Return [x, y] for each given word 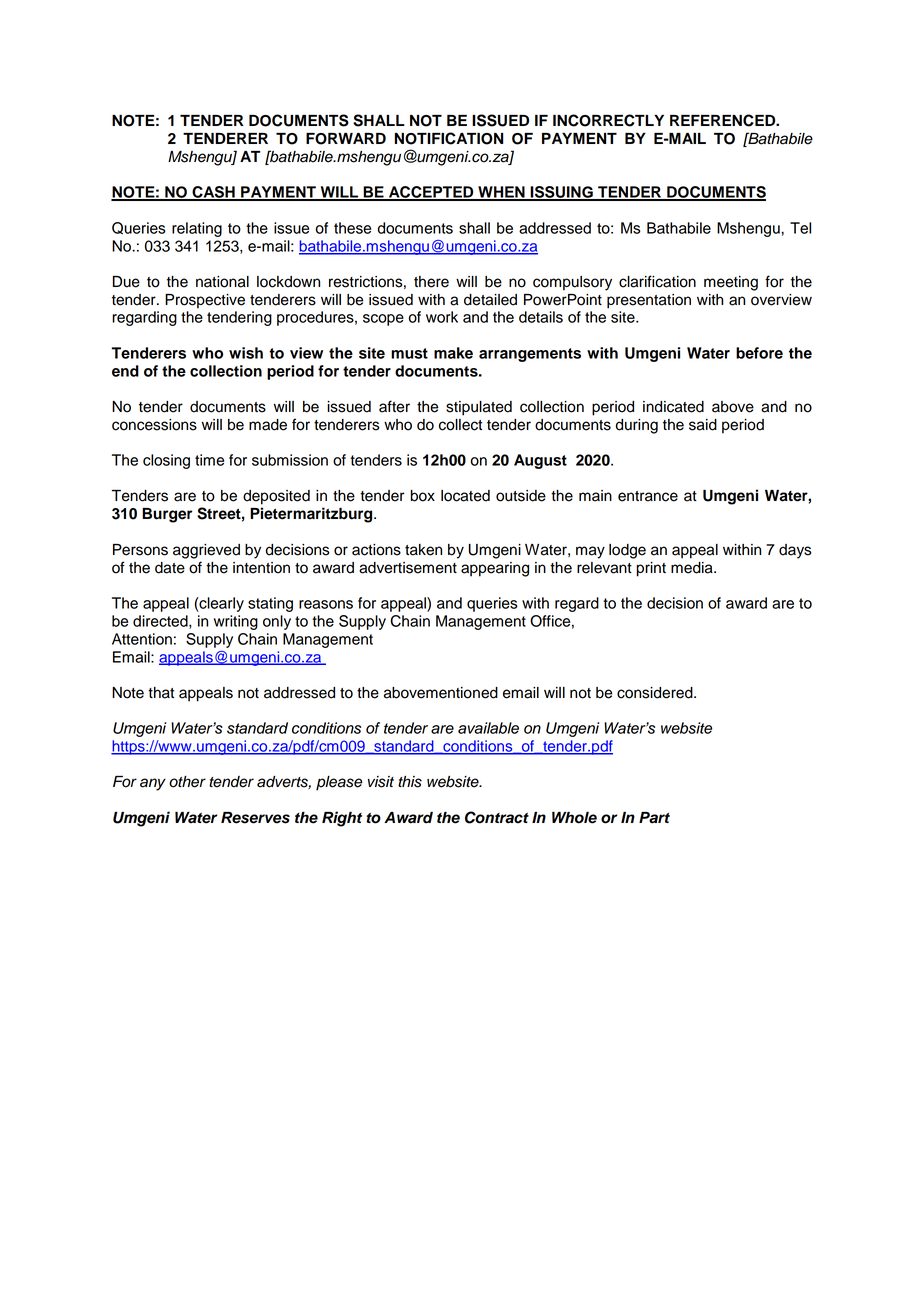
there [431, 282]
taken [423, 550]
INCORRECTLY [608, 120]
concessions [154, 425]
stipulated [479, 408]
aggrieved [206, 551]
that [161, 693]
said [703, 425]
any [153, 784]
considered [656, 693]
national [222, 282]
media [693, 568]
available [488, 728]
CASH [213, 193]
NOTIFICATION [449, 138]
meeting [731, 283]
